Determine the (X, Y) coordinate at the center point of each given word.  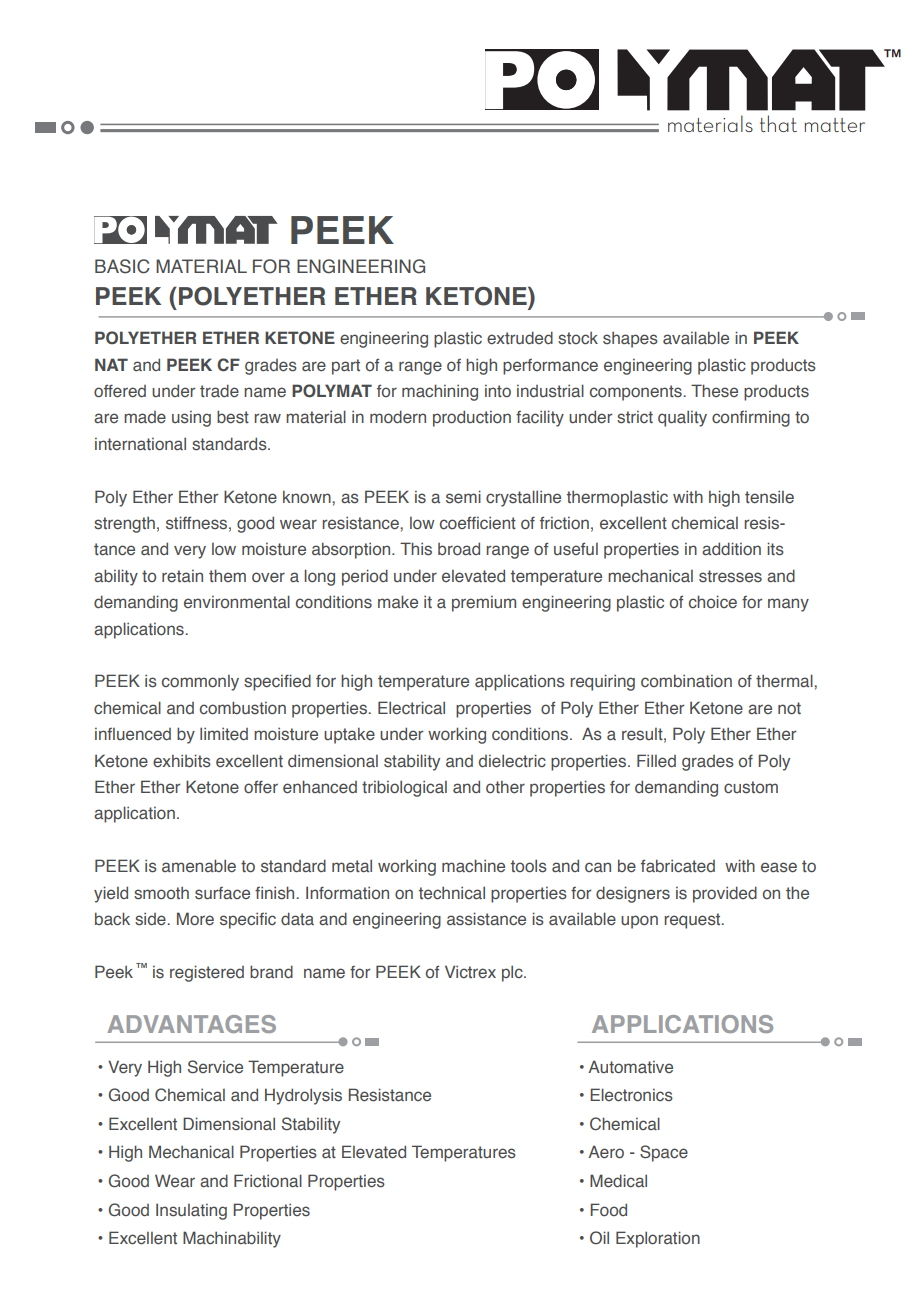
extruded (520, 338)
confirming (751, 419)
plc (513, 973)
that (778, 123)
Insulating (191, 1211)
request (693, 921)
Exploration (658, 1239)
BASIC (122, 266)
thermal (785, 681)
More (195, 919)
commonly (200, 683)
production (472, 418)
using (191, 419)
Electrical (411, 708)
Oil (599, 1237)
